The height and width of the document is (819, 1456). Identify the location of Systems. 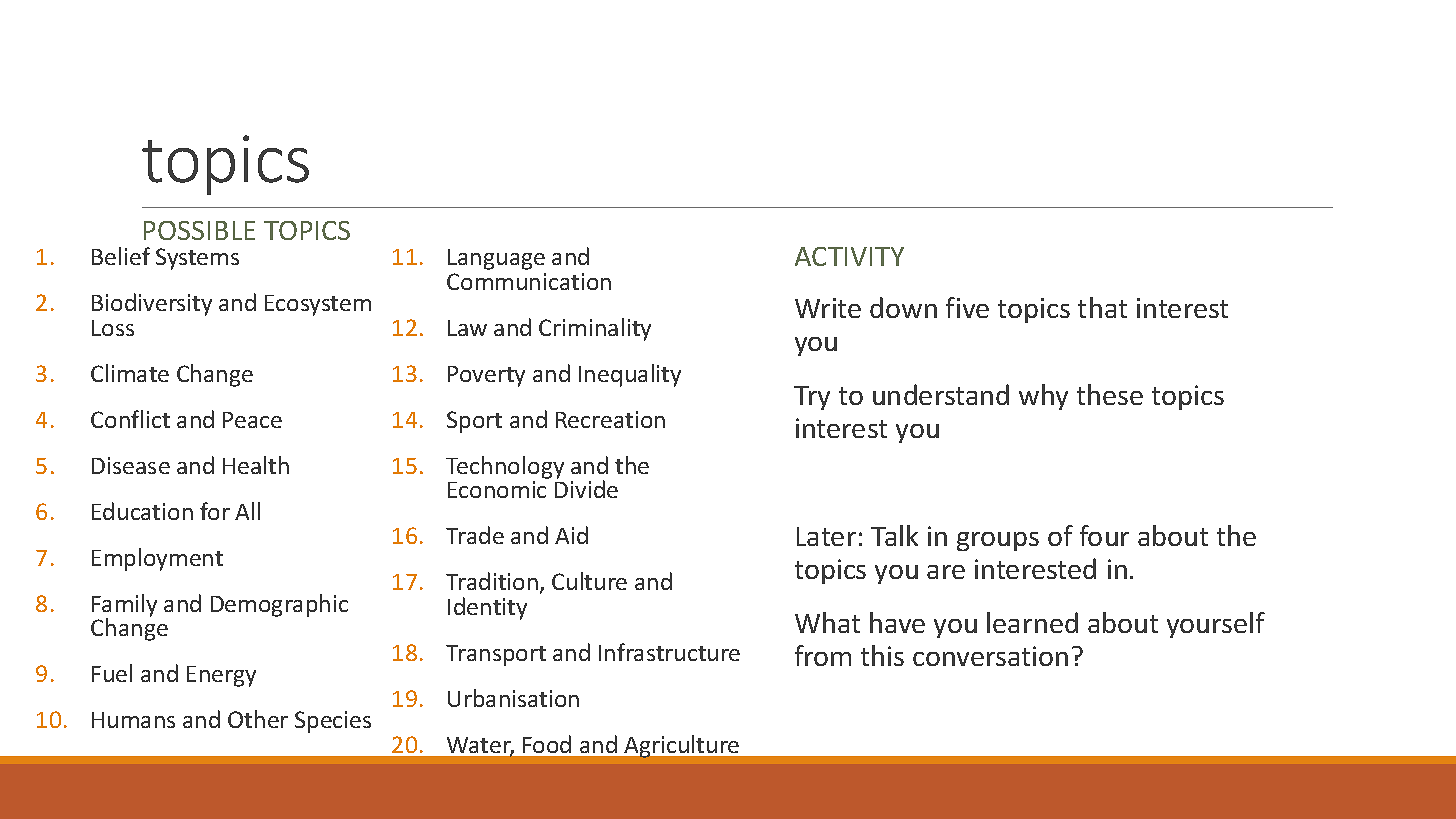
(197, 259).
